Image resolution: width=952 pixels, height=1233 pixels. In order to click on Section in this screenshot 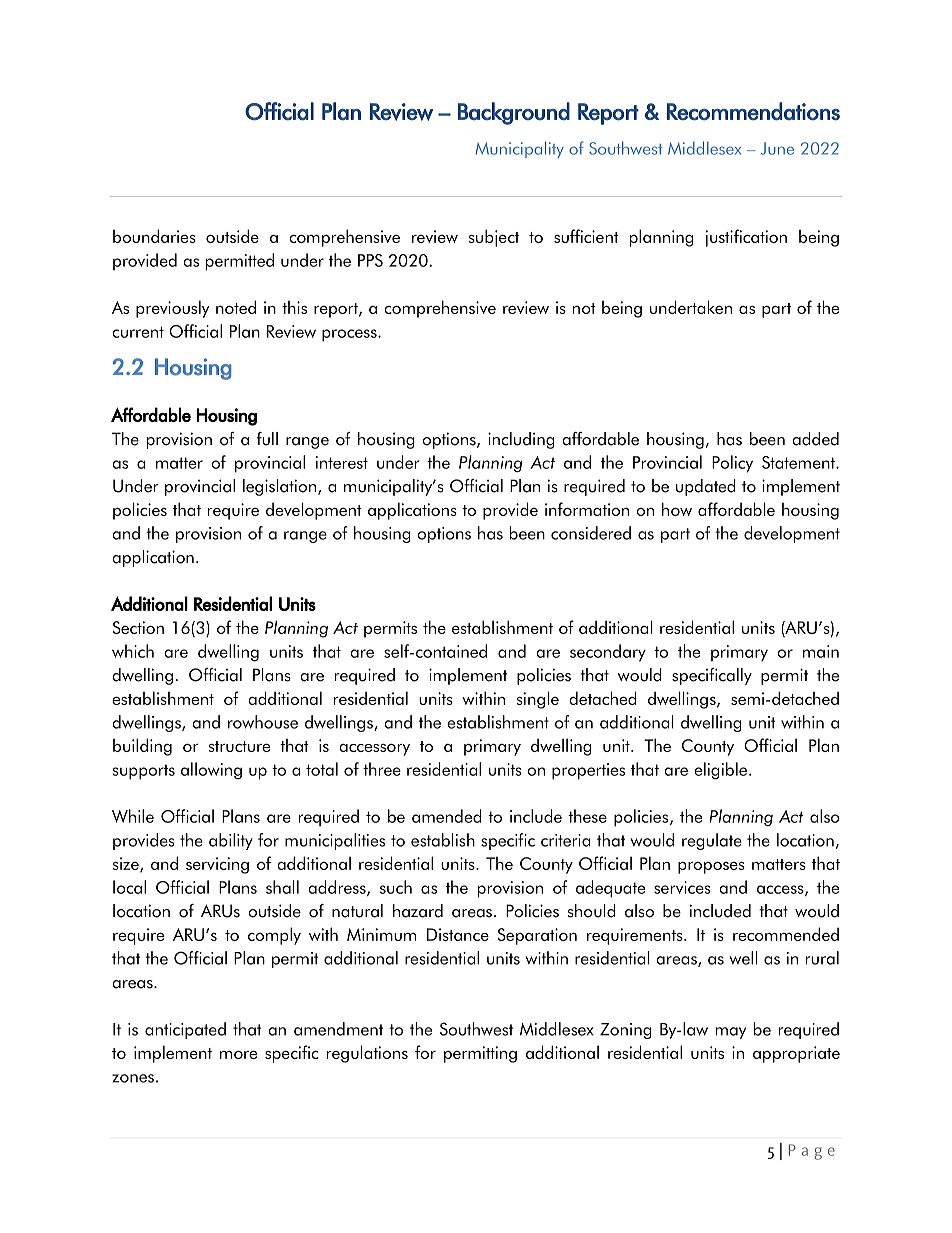, I will do `click(138, 627)`.
